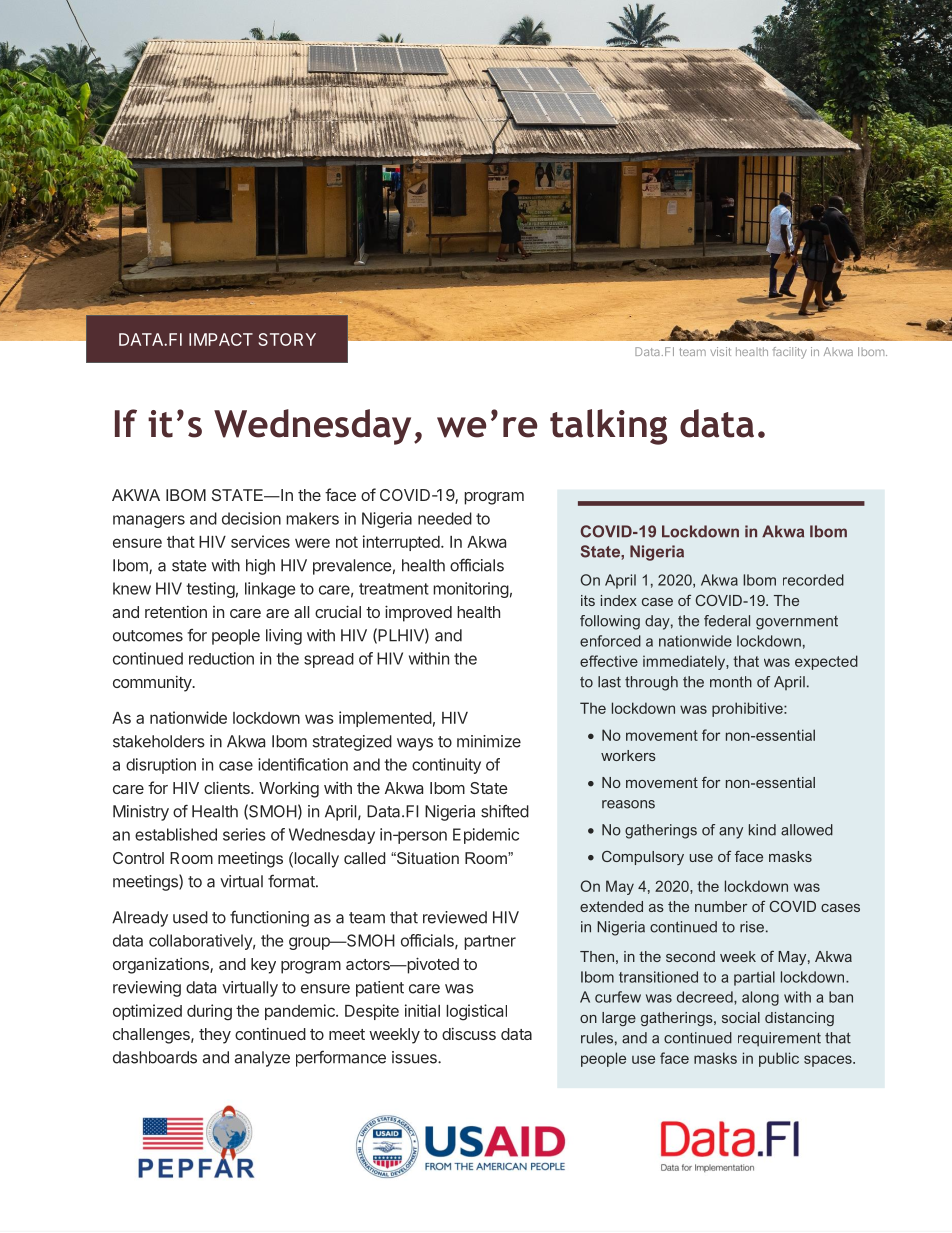  I want to click on minimize, so click(489, 741).
